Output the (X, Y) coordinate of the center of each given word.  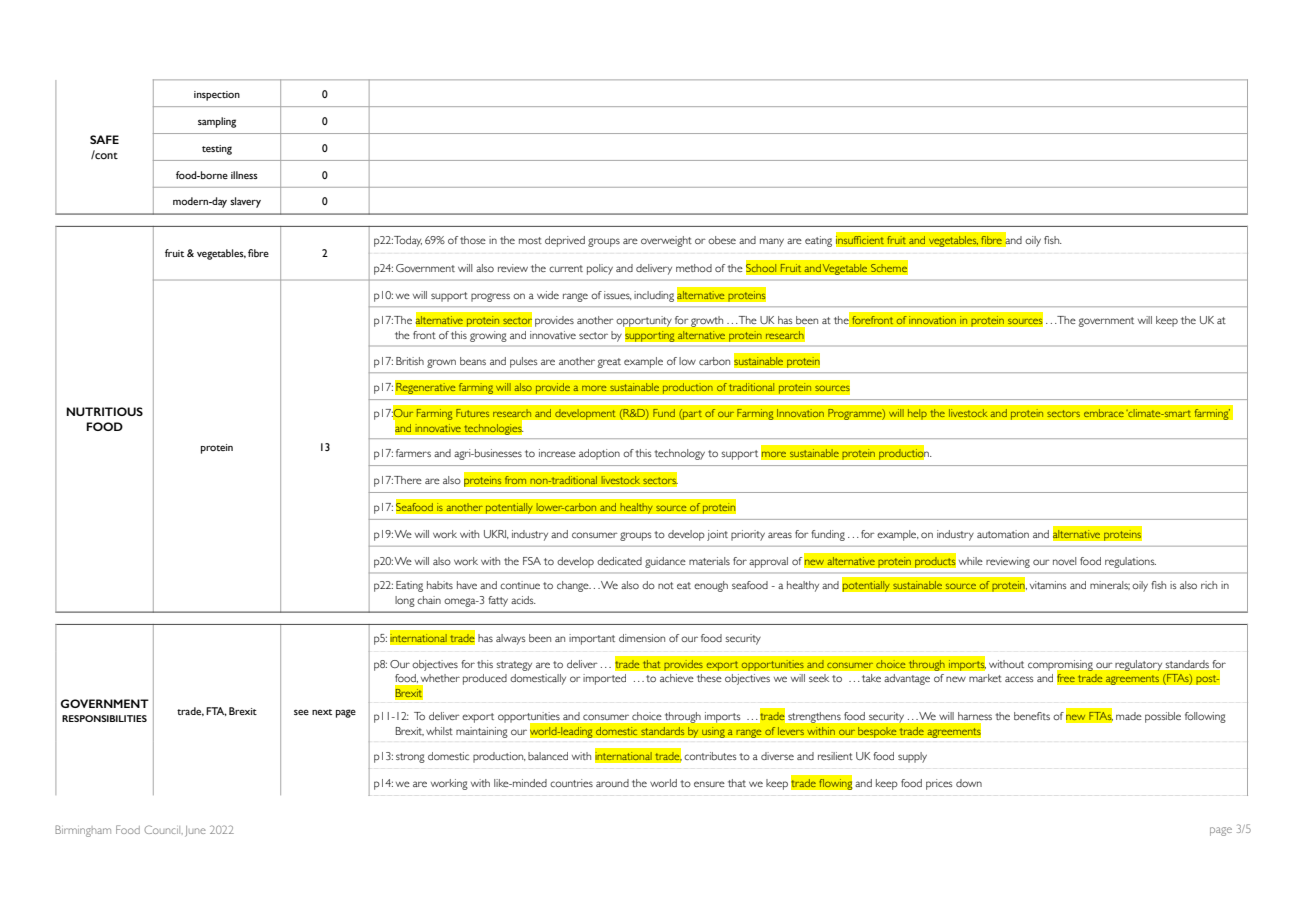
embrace (1103, 413)
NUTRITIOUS (104, 411)
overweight (666, 241)
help (917, 414)
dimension (642, 638)
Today (408, 241)
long (405, 601)
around (612, 783)
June (195, 831)
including (654, 296)
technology (679, 454)
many (772, 242)
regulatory (1139, 665)
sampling (217, 122)
